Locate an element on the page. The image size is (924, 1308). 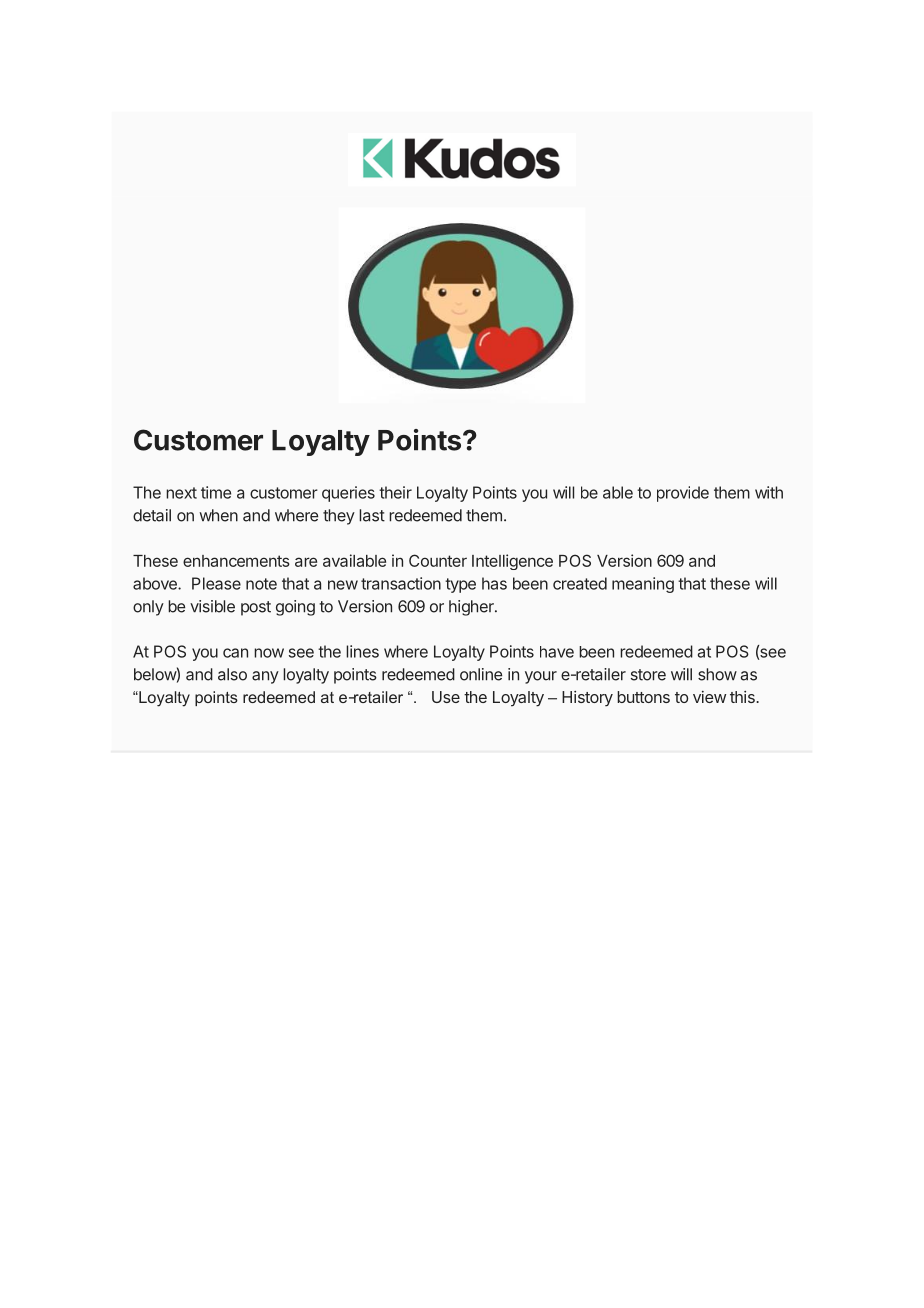
post is located at coordinates (256, 608).
